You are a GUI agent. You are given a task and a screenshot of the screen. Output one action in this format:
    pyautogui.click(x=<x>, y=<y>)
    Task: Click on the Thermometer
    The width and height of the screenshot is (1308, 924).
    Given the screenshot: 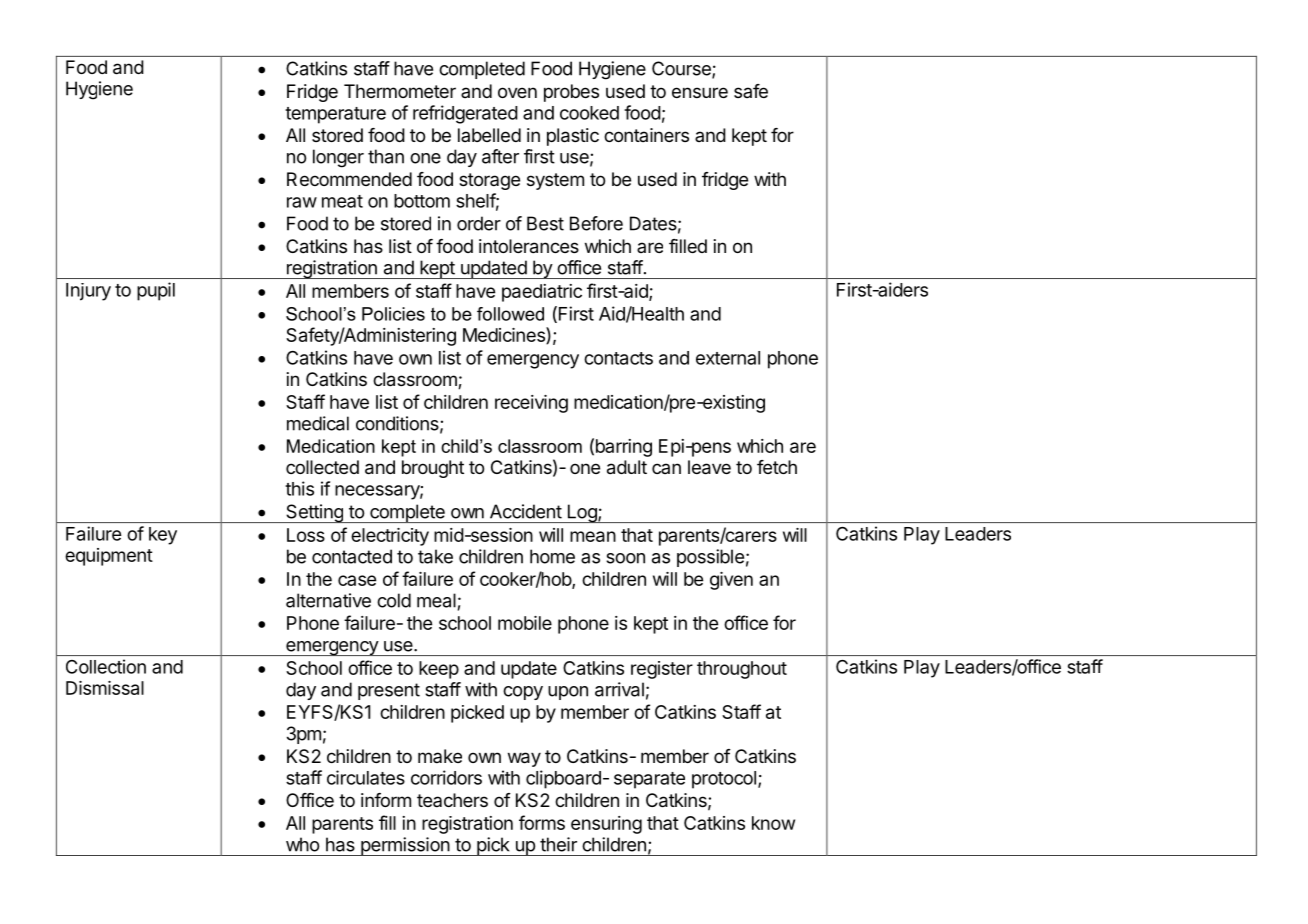 What is the action you would take?
    pyautogui.click(x=400, y=91)
